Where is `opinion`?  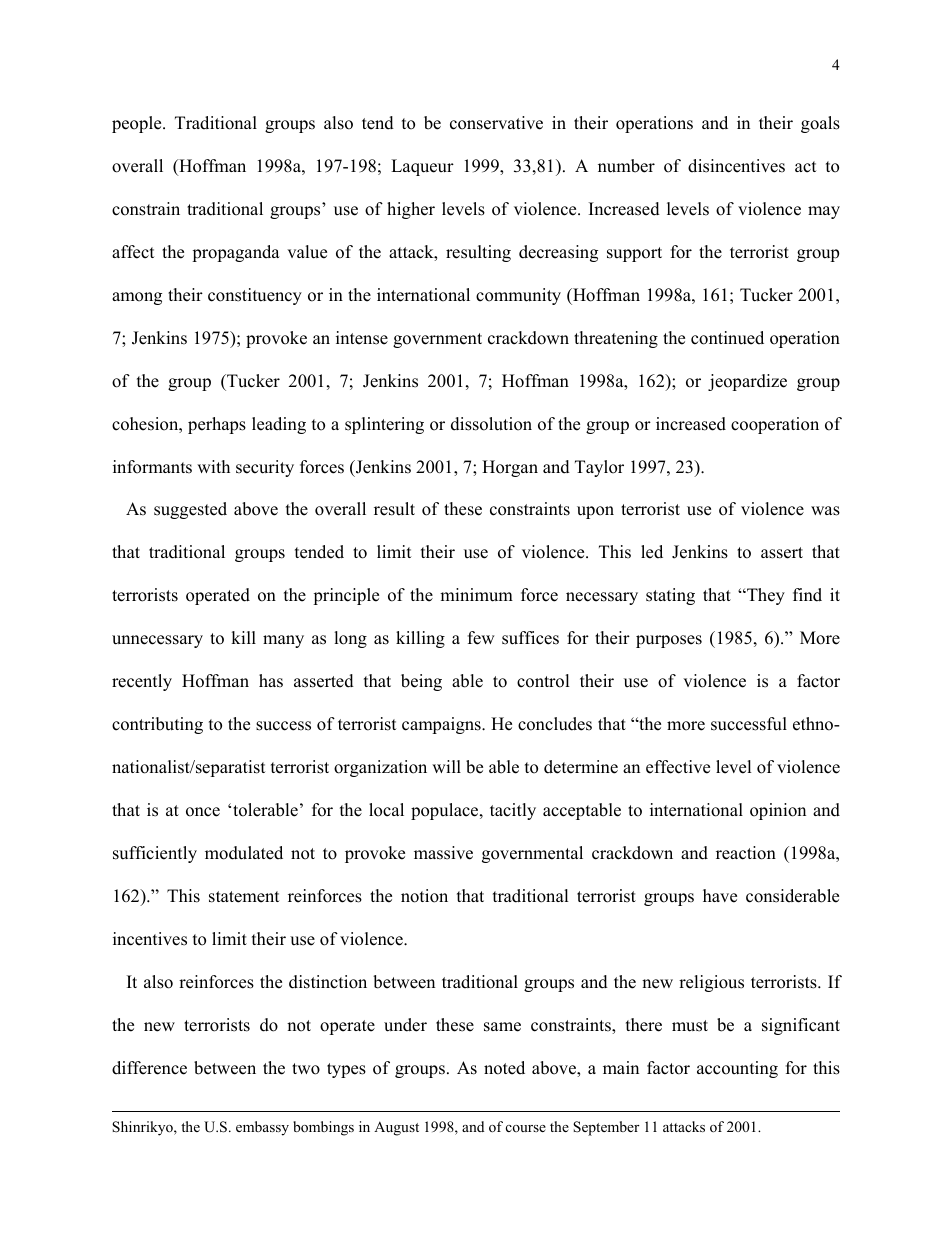
opinion is located at coordinates (778, 811).
